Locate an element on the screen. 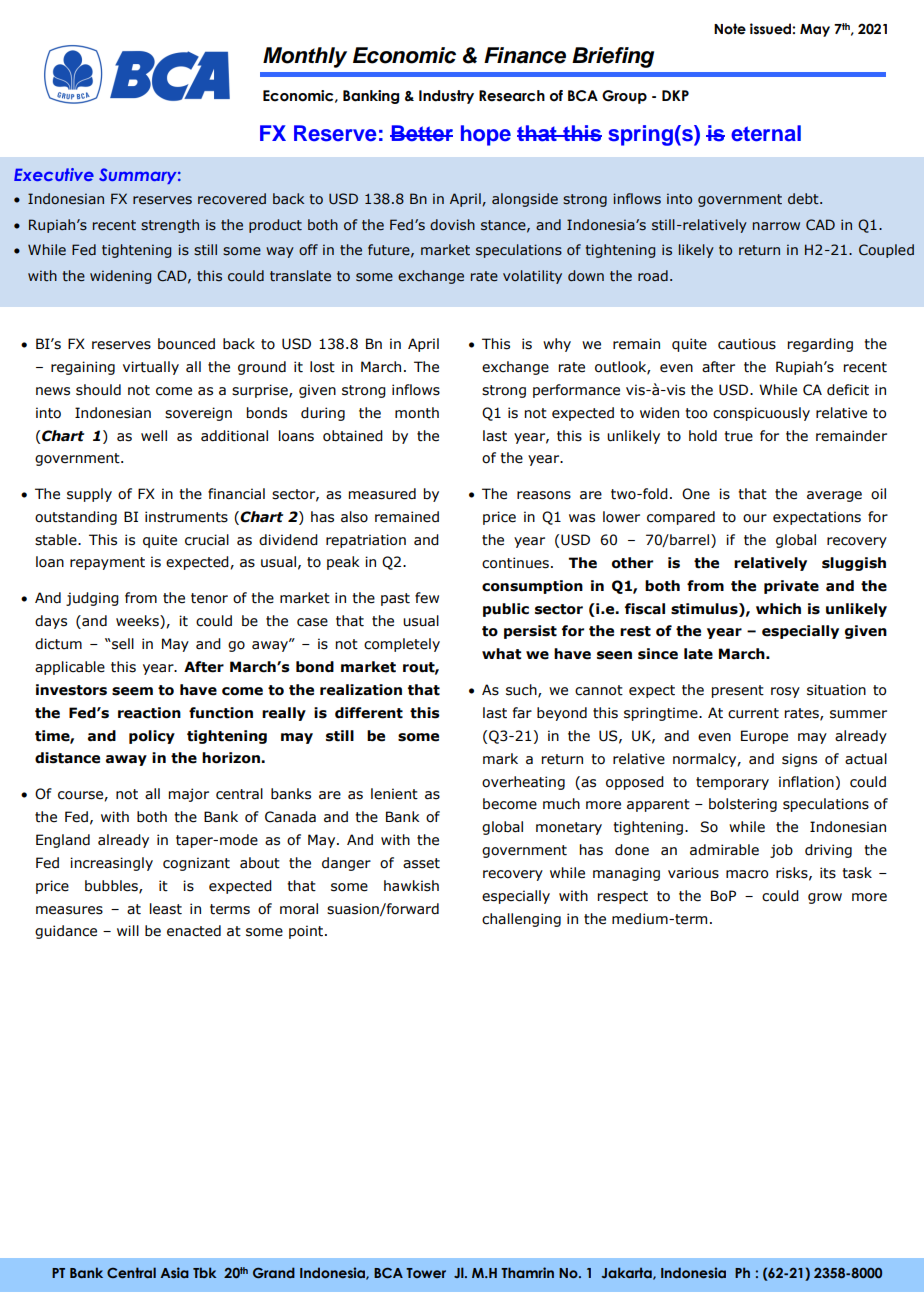  increasingly is located at coordinates (111, 864).
